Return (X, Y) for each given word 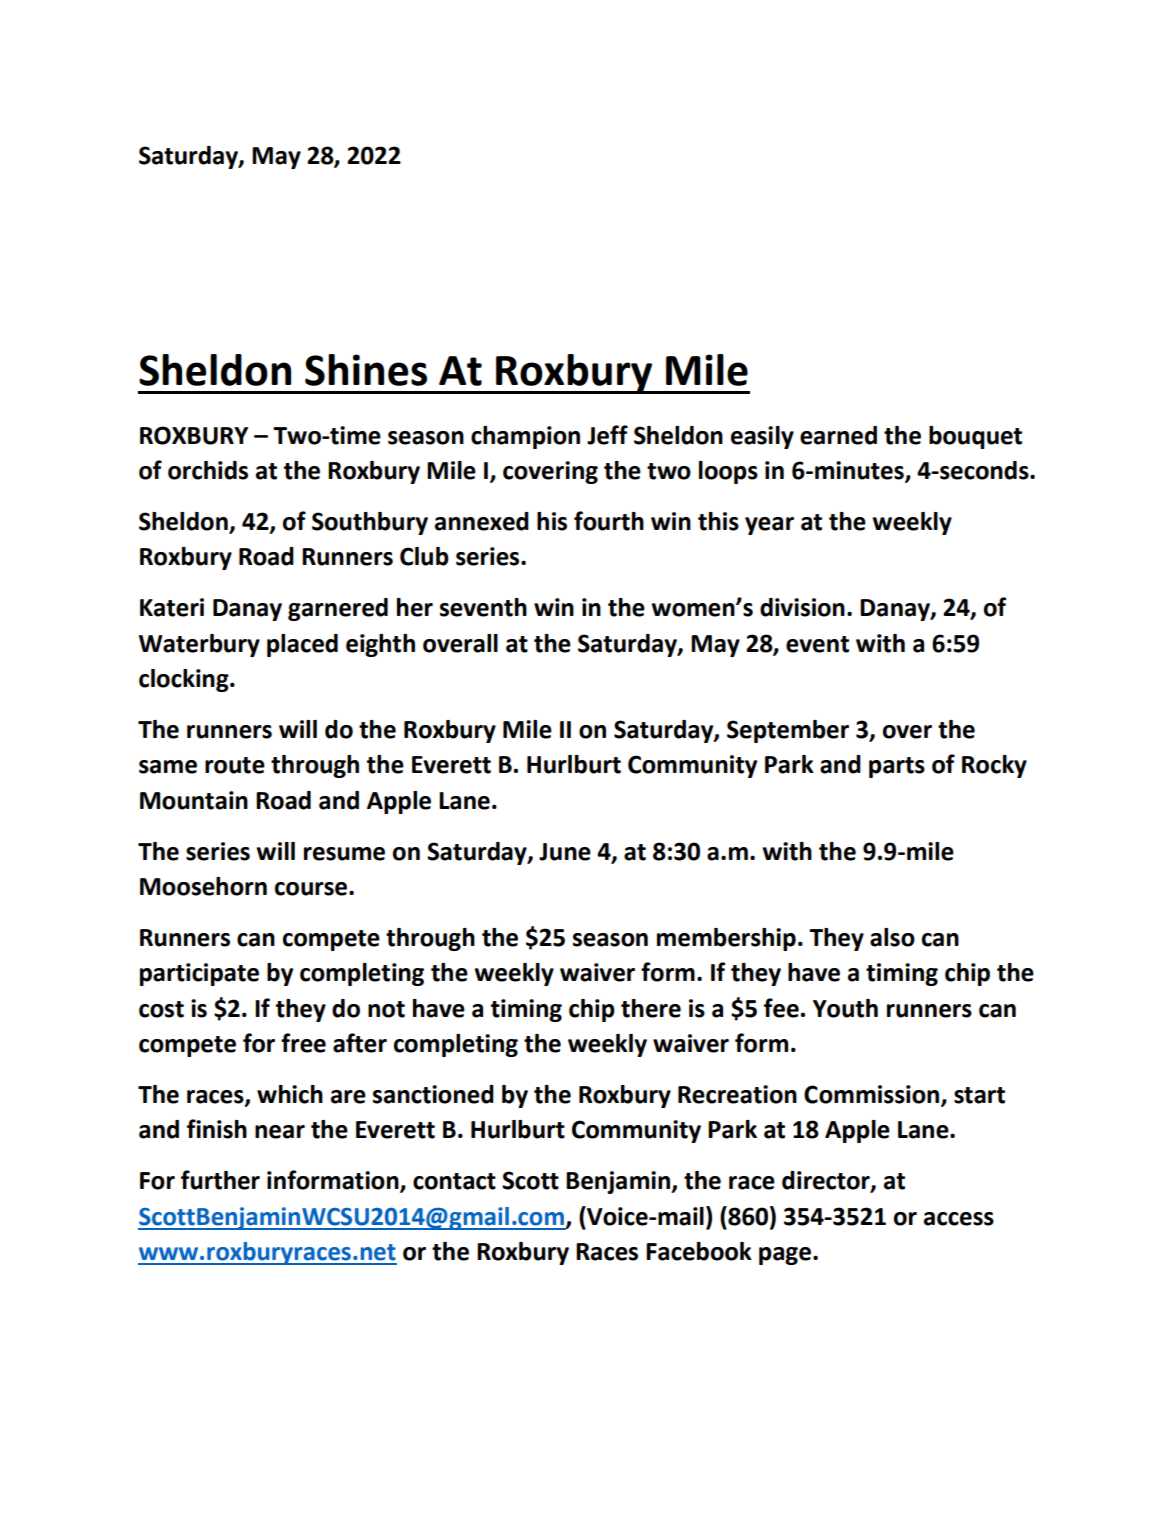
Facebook (699, 1251)
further (220, 1180)
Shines (366, 370)
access (959, 1219)
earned (838, 435)
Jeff (607, 435)
